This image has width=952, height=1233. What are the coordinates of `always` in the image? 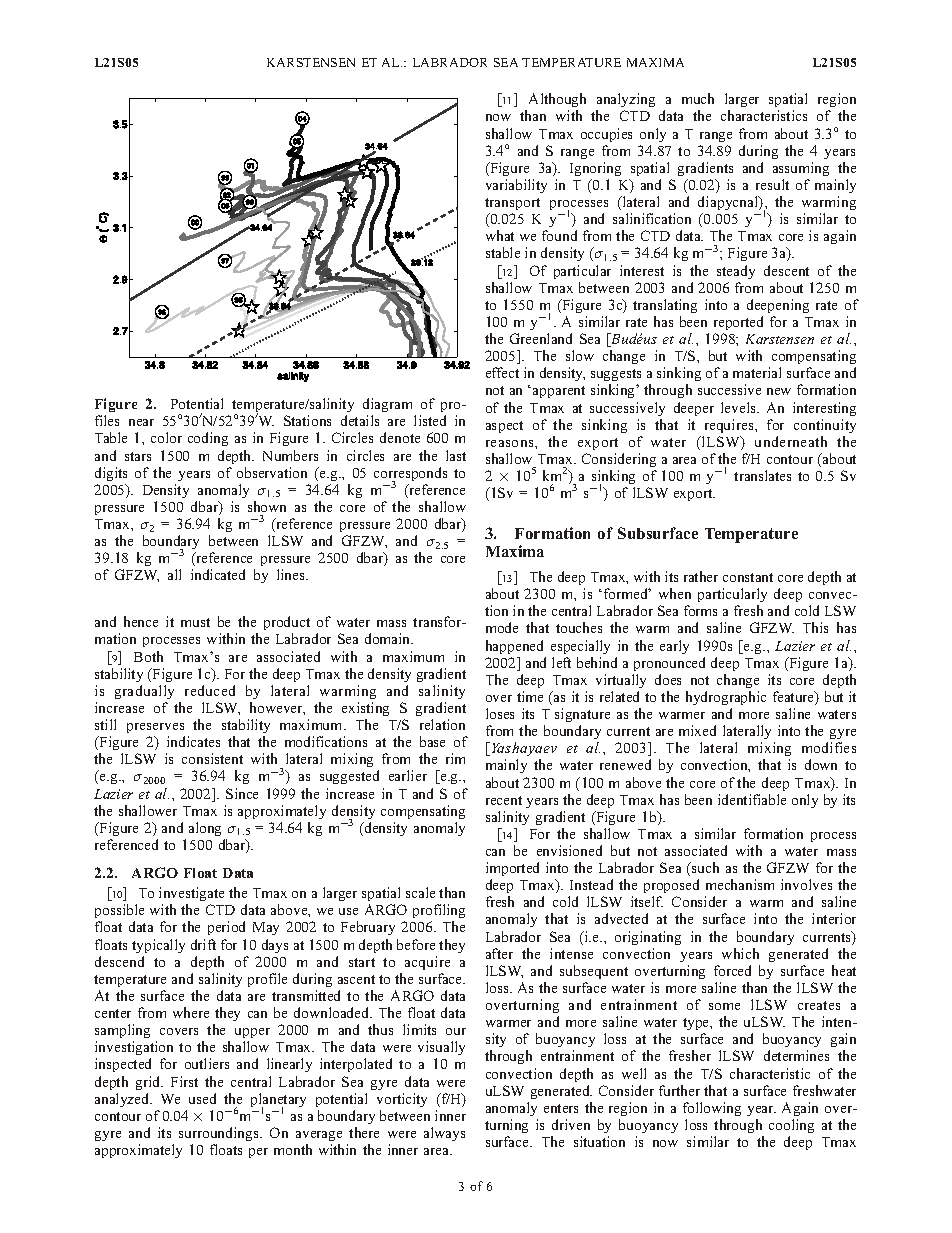 It's located at (444, 1134).
